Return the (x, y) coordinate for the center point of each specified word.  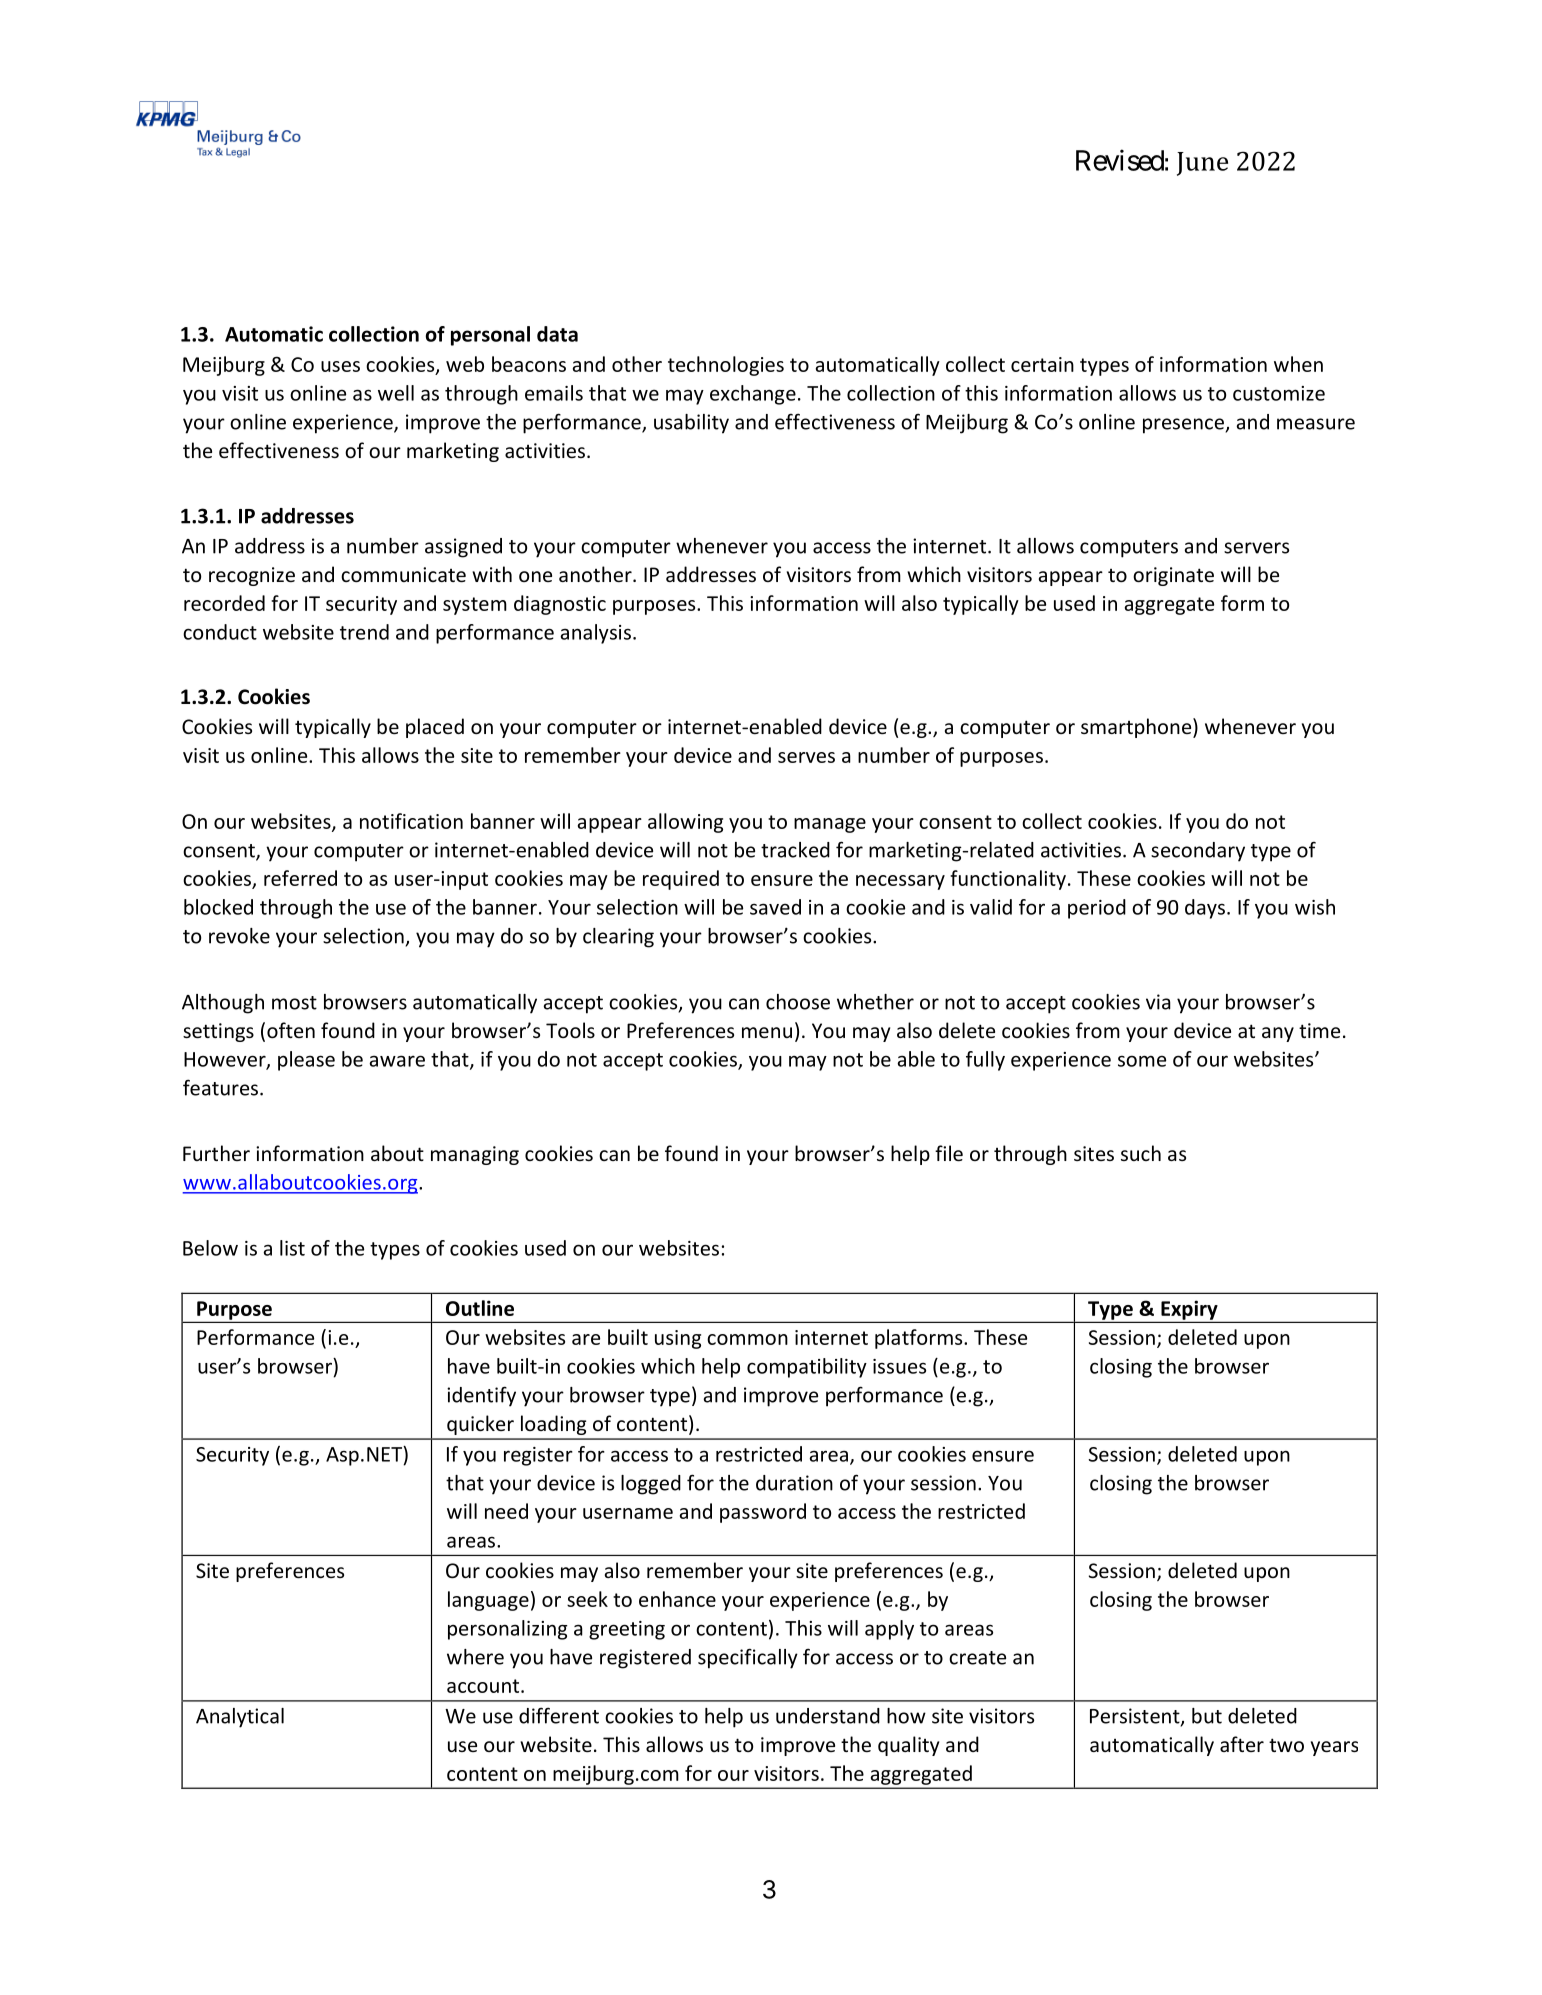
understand (828, 1716)
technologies (726, 366)
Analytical (240, 1718)
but (1207, 1716)
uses (340, 366)
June (1202, 164)
